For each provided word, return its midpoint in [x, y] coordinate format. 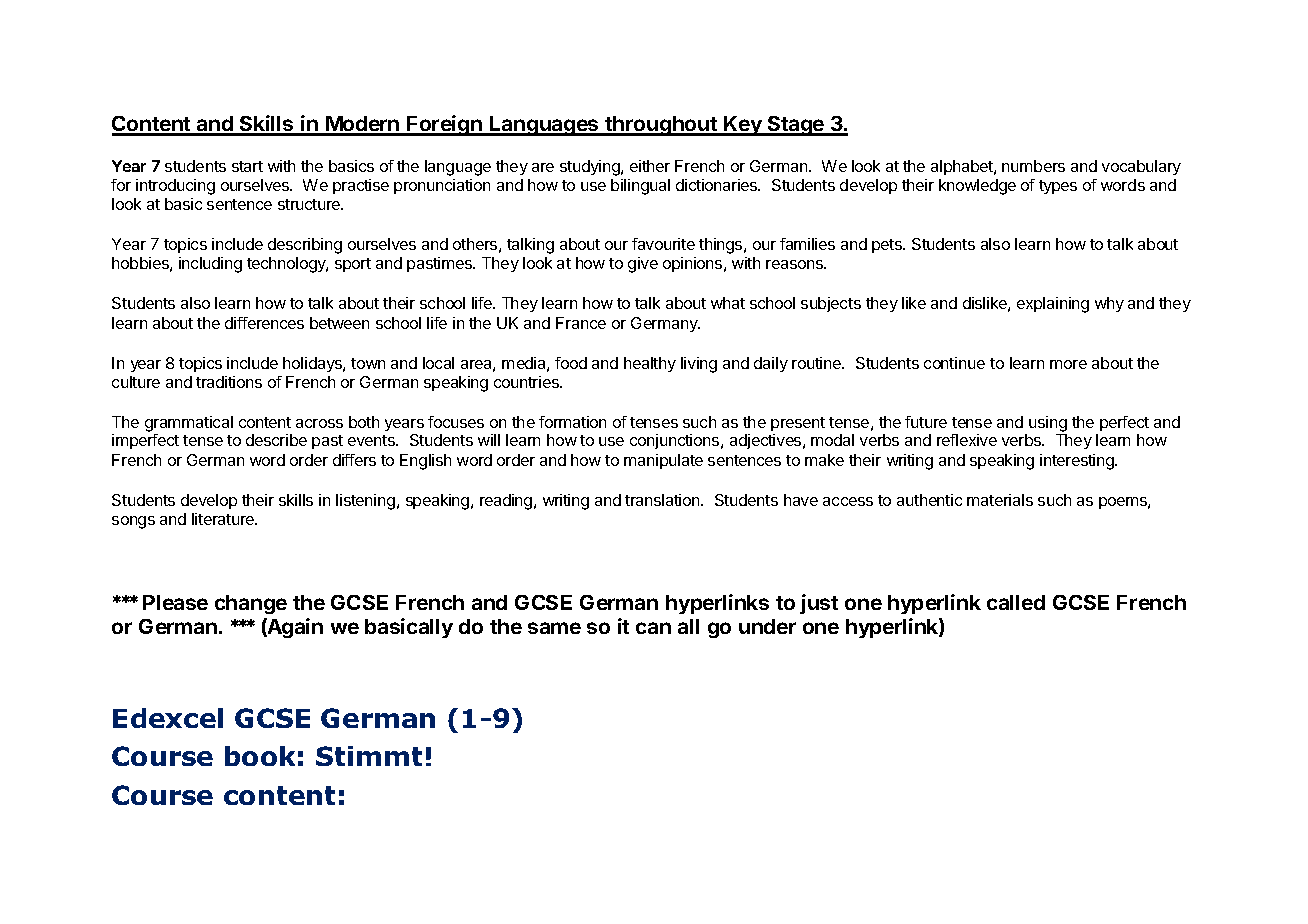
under [767, 626]
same [554, 628]
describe [276, 440]
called [1016, 602]
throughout [661, 126]
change [251, 604]
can [653, 628]
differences [264, 323]
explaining [1053, 305]
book [260, 756]
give [643, 265]
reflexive [967, 440]
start [247, 166]
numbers [1033, 166]
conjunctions [676, 441]
